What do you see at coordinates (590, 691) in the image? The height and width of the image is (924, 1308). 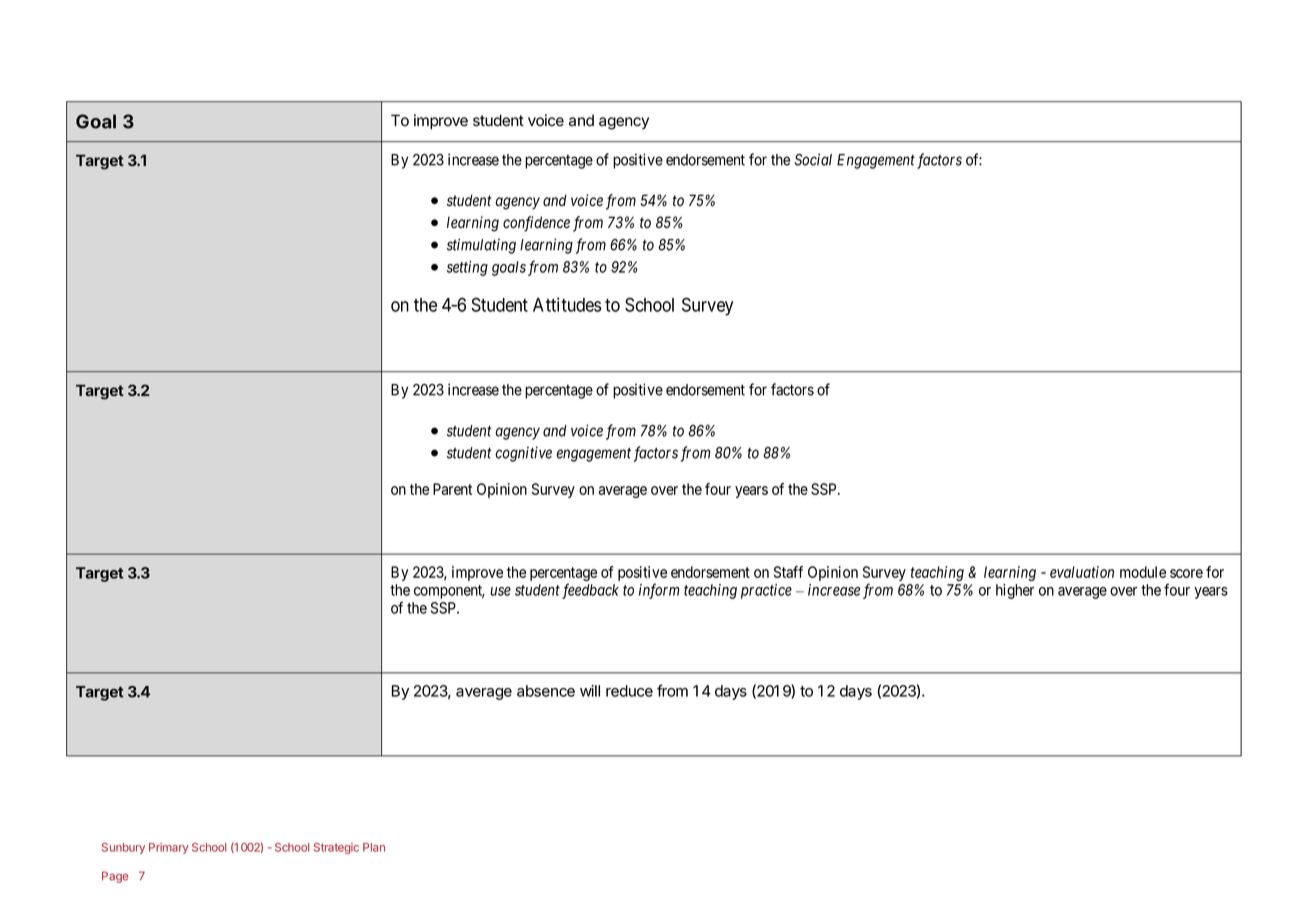 I see `will` at bounding box center [590, 691].
